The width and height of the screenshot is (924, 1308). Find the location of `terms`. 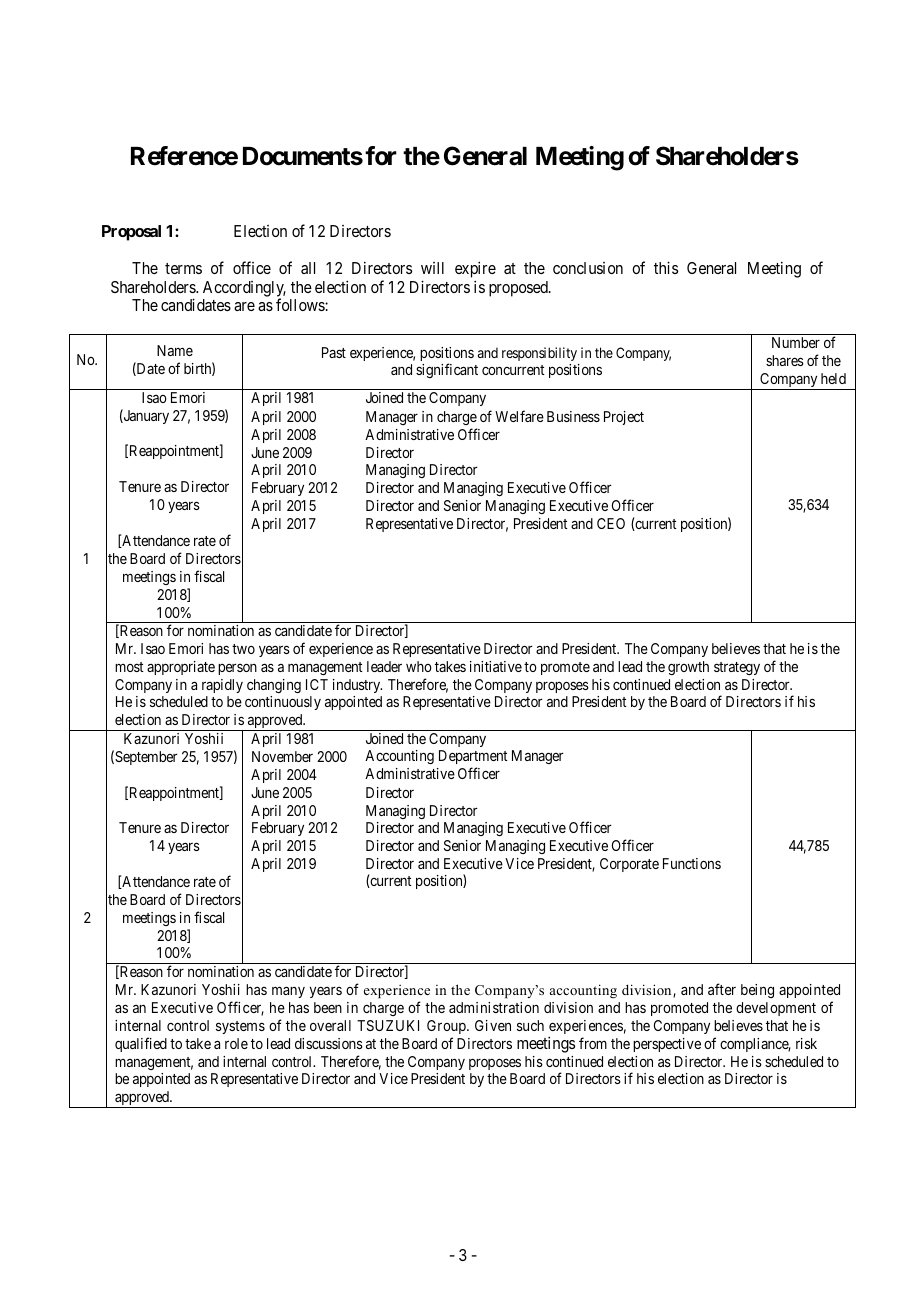

terms is located at coordinates (183, 268).
